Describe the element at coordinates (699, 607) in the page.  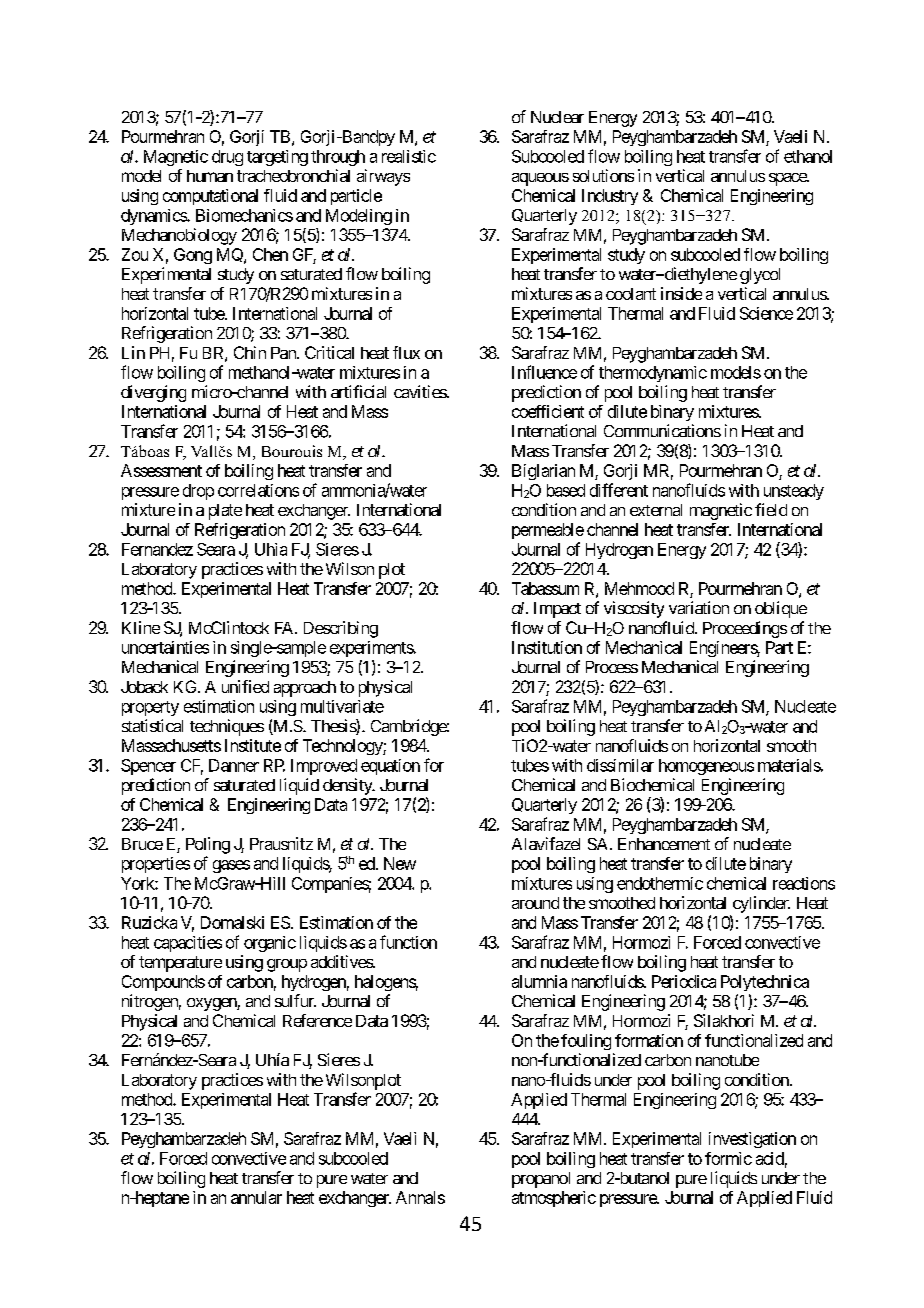
I see `variation` at that location.
